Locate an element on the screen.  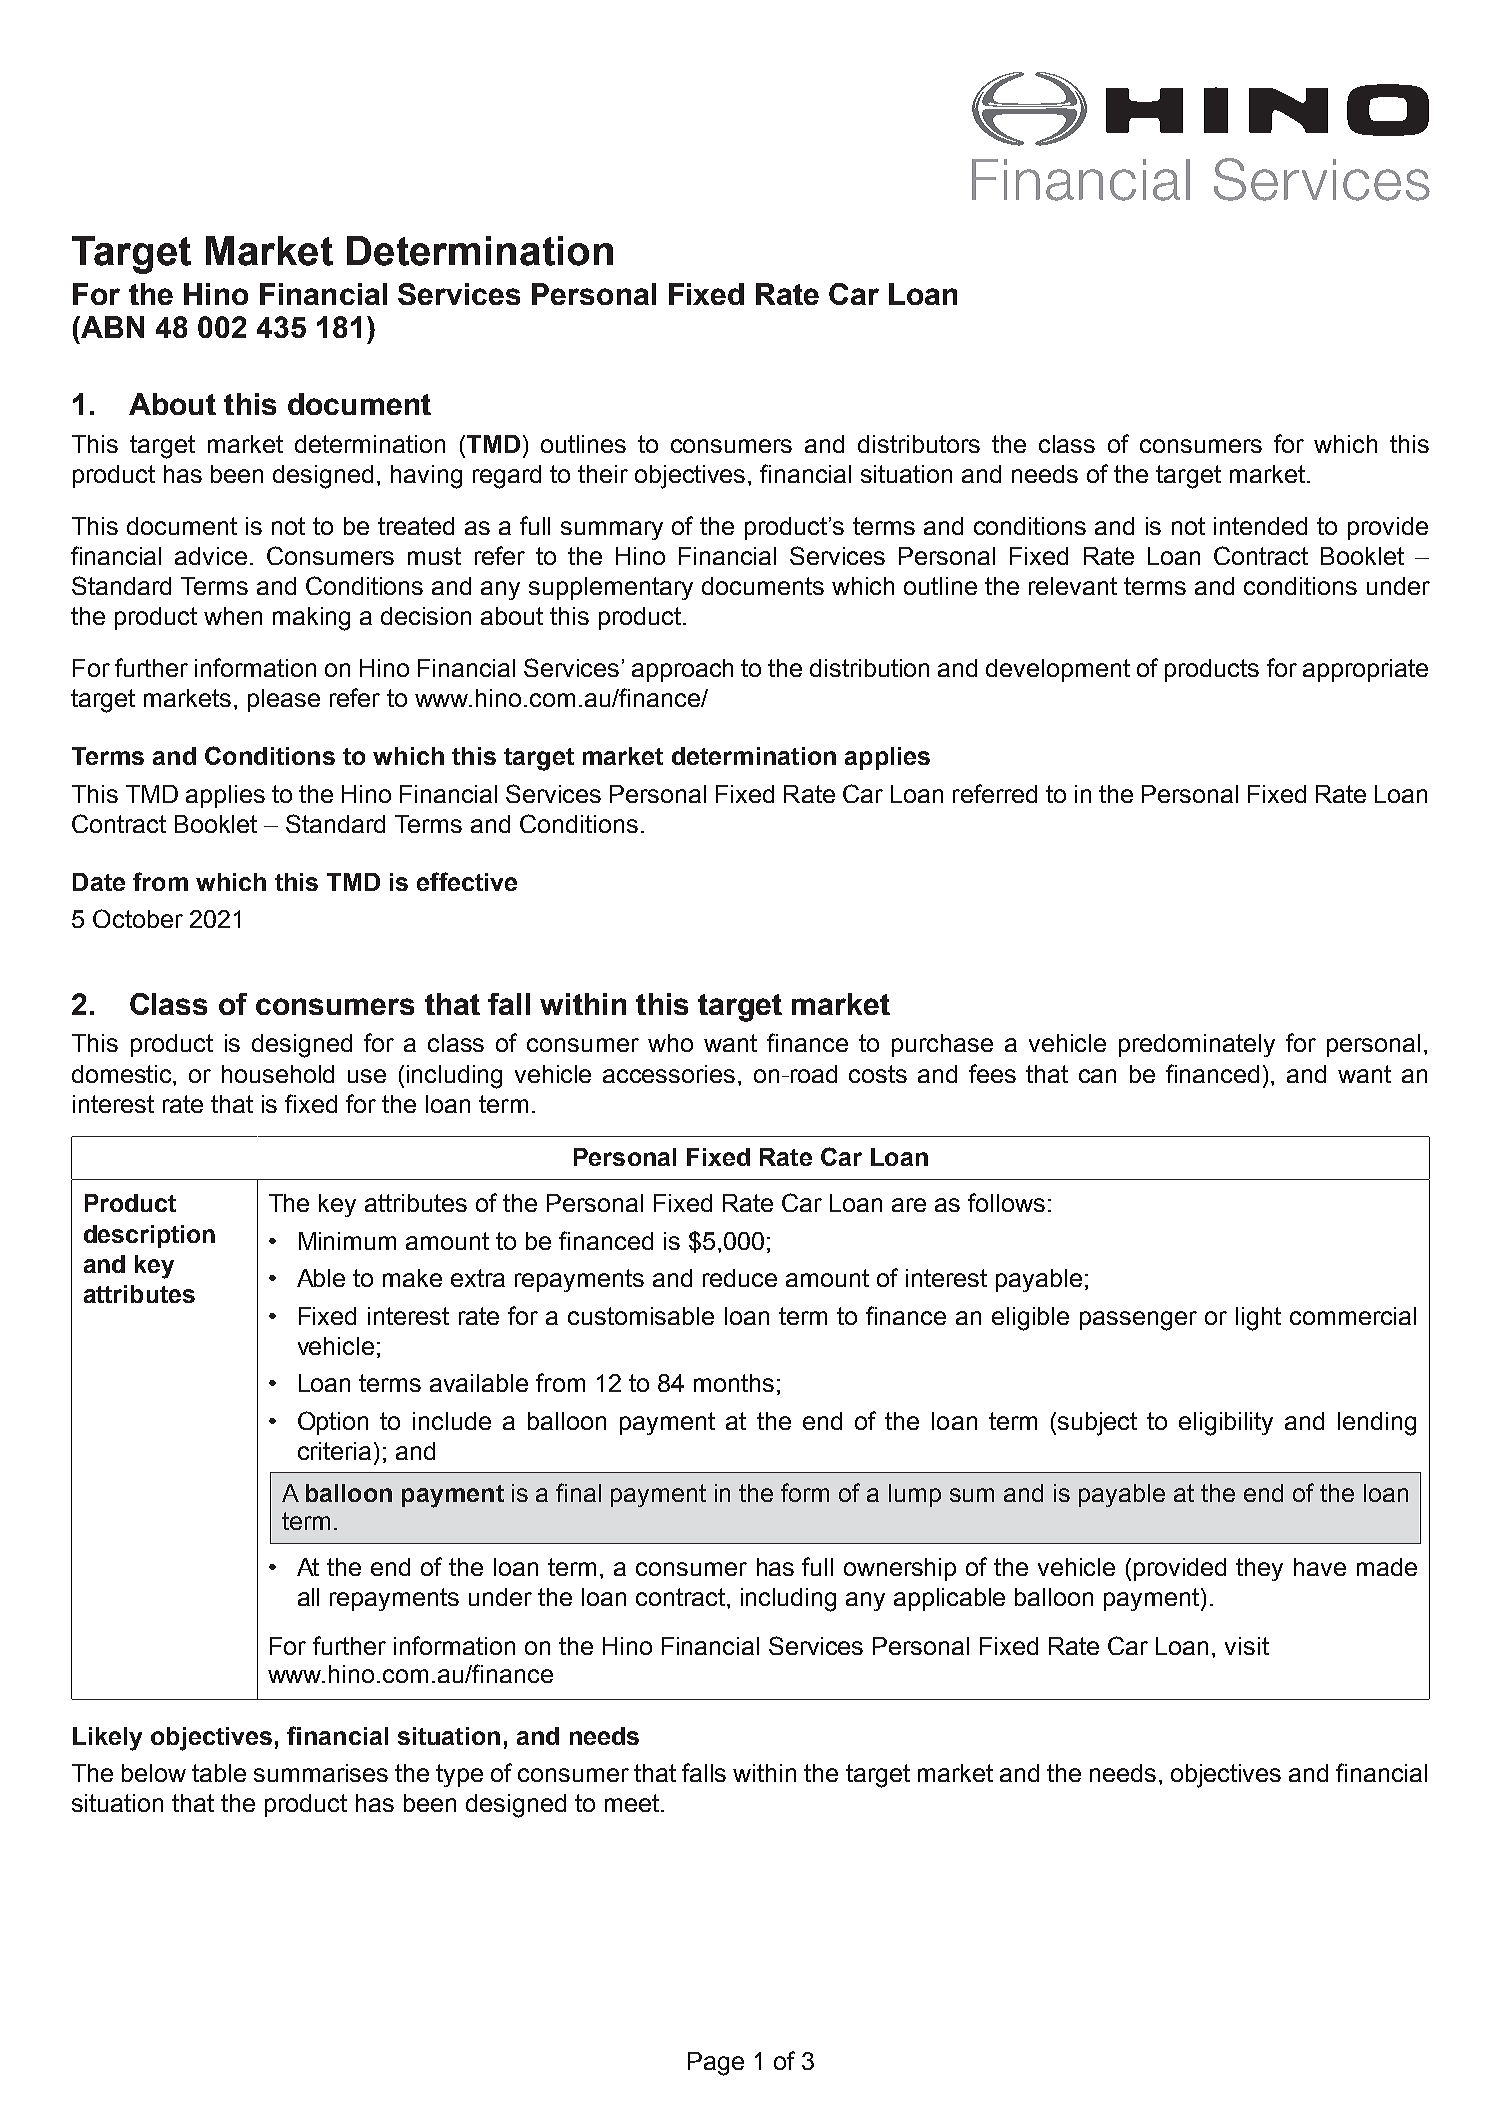
summarises is located at coordinates (321, 1773).
